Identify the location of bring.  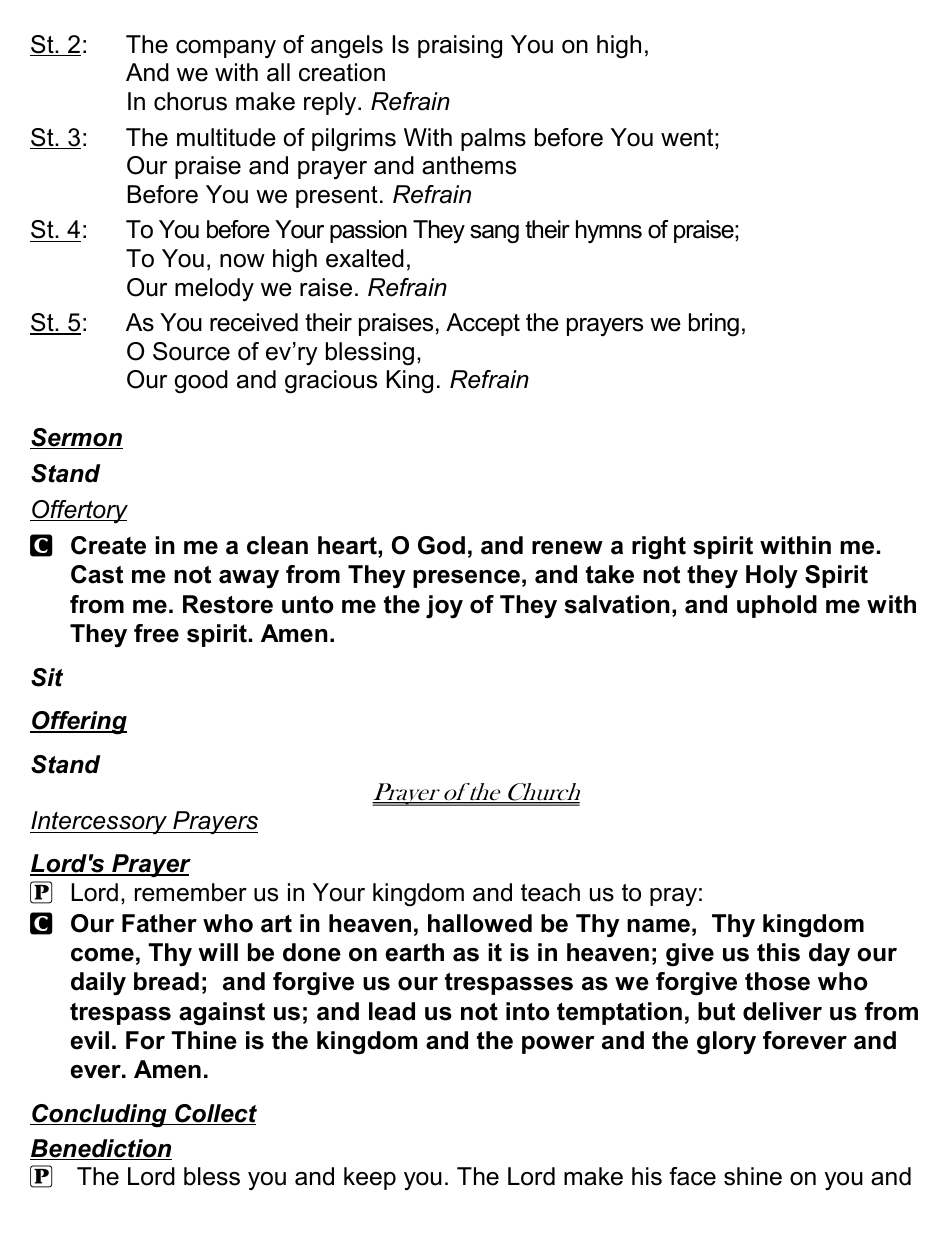
(714, 325).
